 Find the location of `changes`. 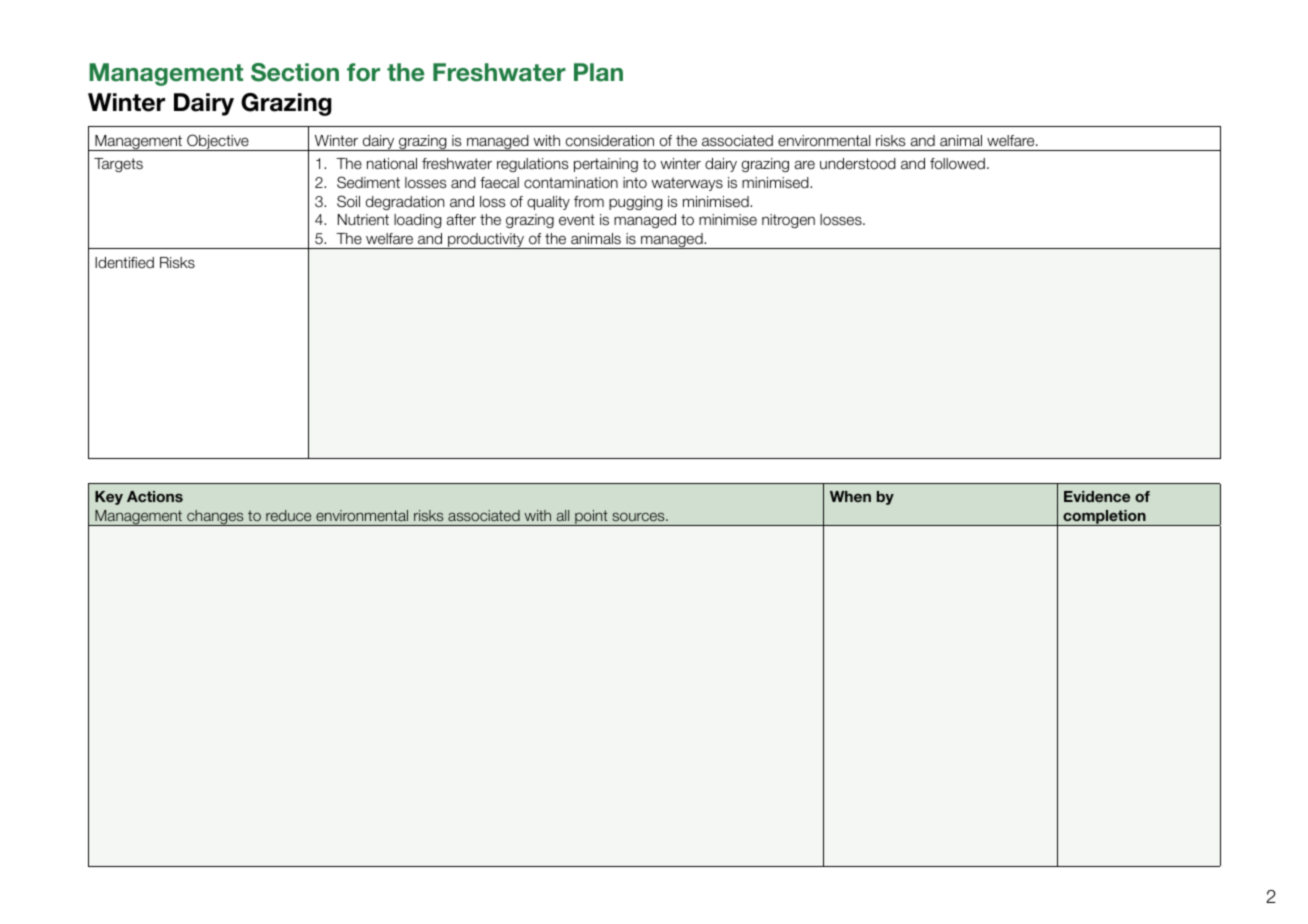

changes is located at coordinates (215, 518).
